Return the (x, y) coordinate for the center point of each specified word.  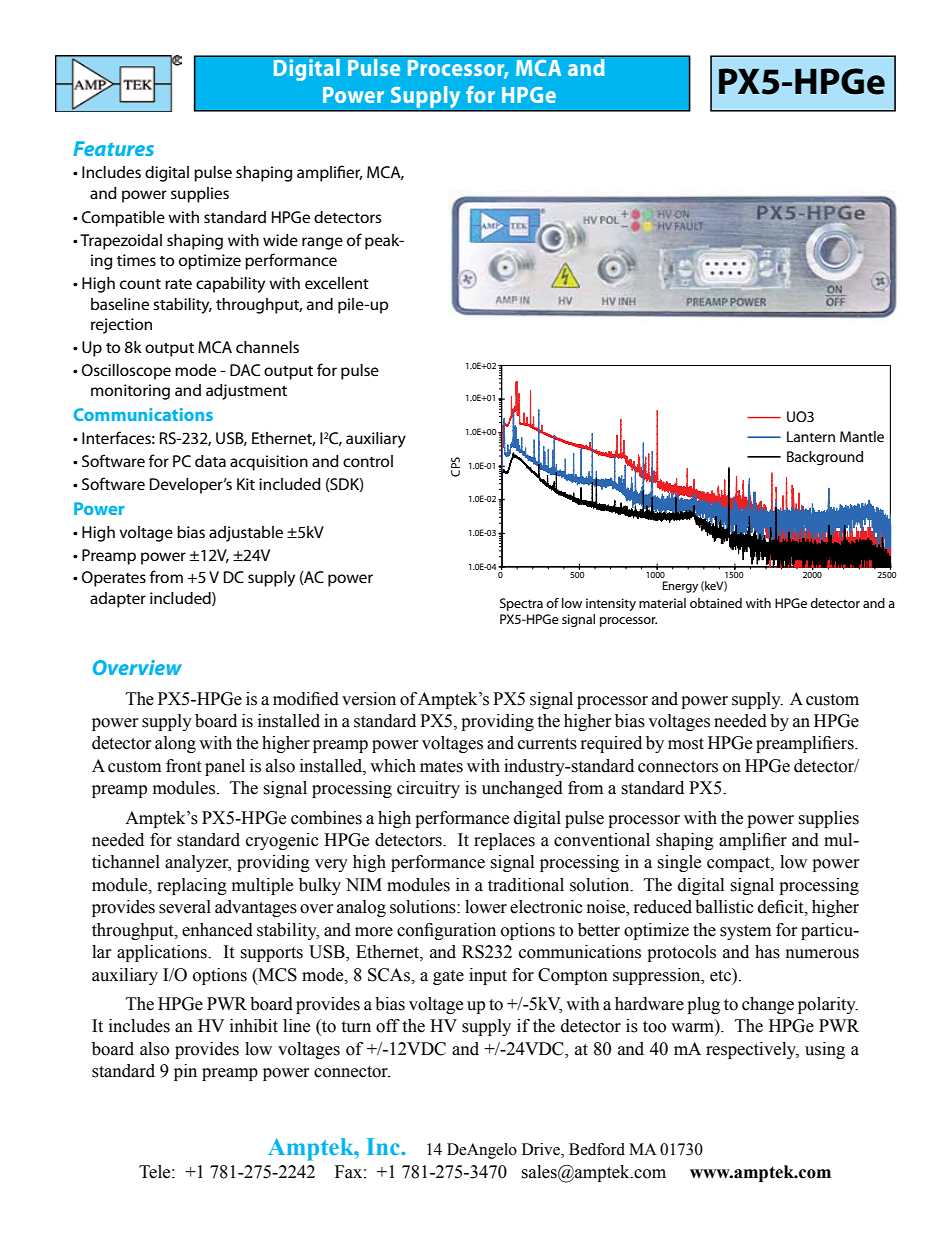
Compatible (123, 219)
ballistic (724, 907)
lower (486, 907)
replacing (192, 886)
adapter (118, 600)
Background (825, 458)
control (368, 461)
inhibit (254, 1026)
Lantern (811, 436)
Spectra (521, 604)
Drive (542, 1150)
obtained (716, 603)
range (322, 243)
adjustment (246, 392)
